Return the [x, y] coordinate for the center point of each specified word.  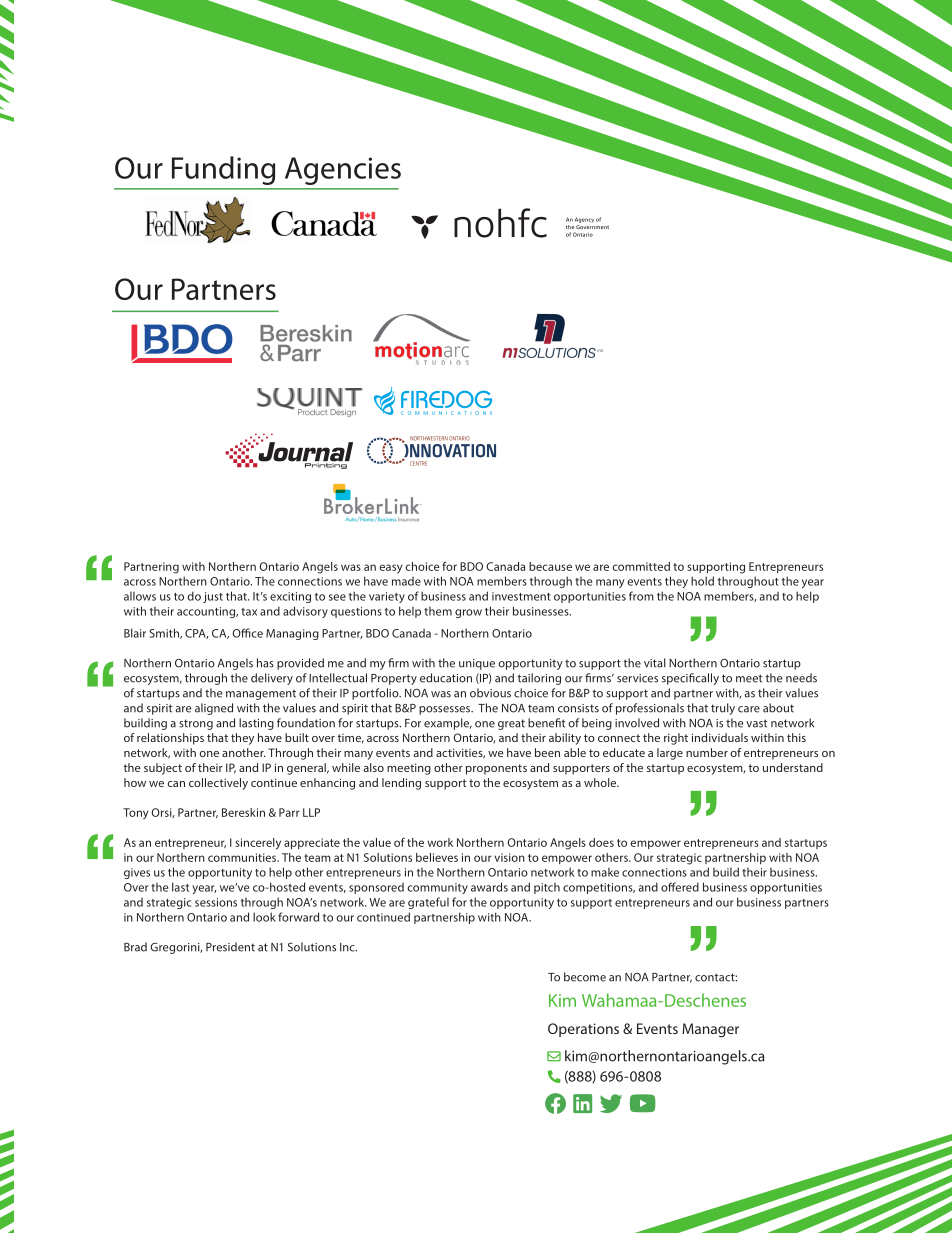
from [641, 596]
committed [641, 566]
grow [468, 613]
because [550, 566]
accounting [207, 612]
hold [702, 581]
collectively [218, 784]
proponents [496, 769]
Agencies [343, 171]
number [707, 752]
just [213, 597]
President [230, 947]
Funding [223, 170]
